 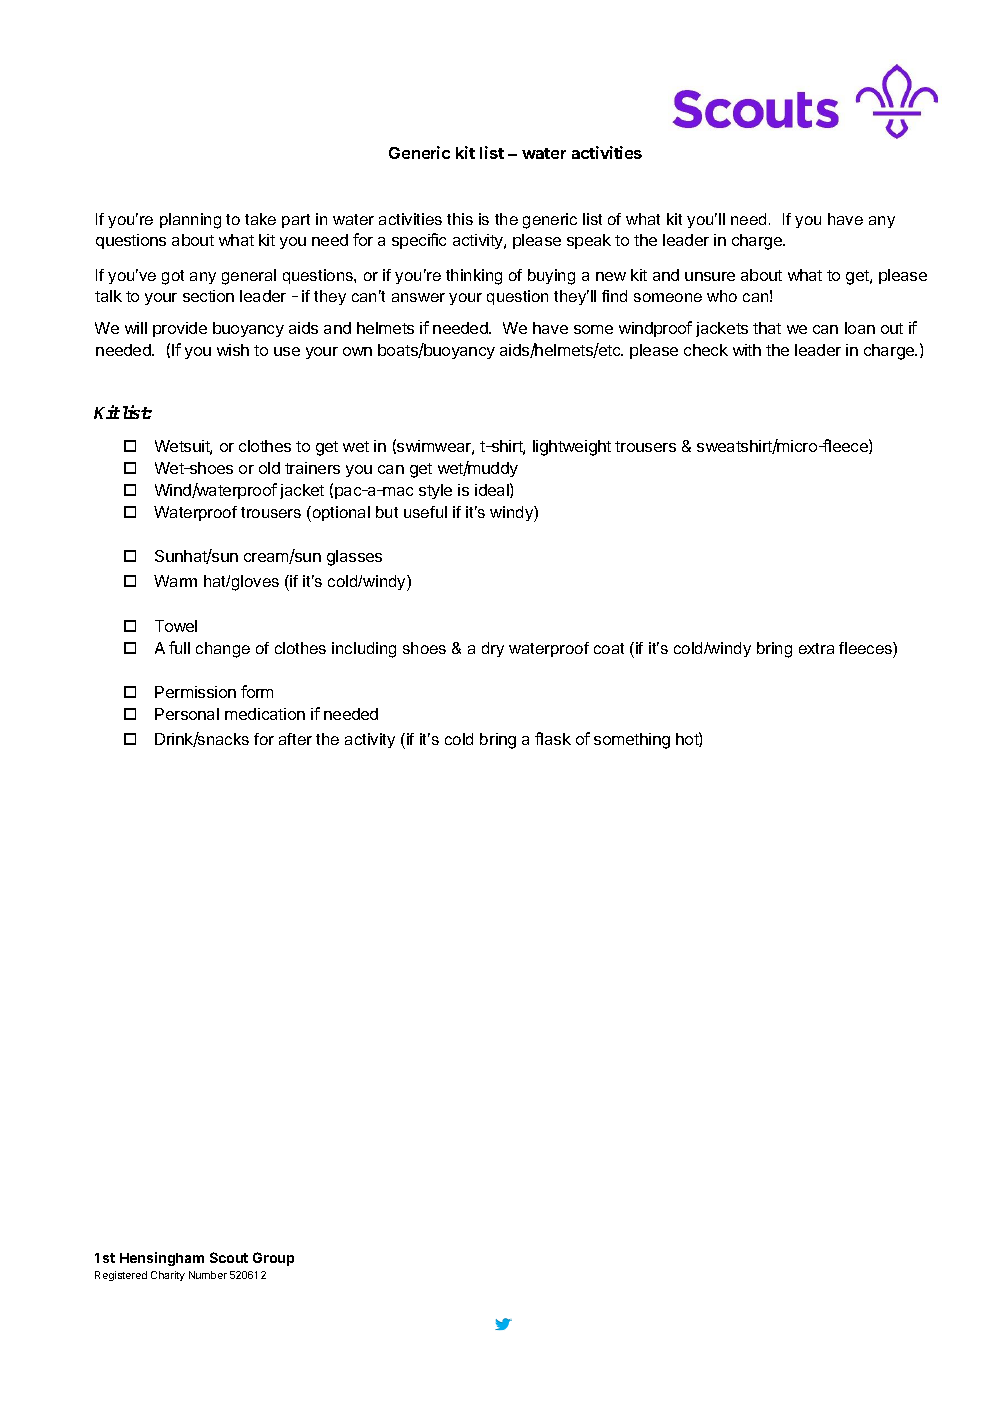 I want to click on Scout, so click(x=229, y=1257).
